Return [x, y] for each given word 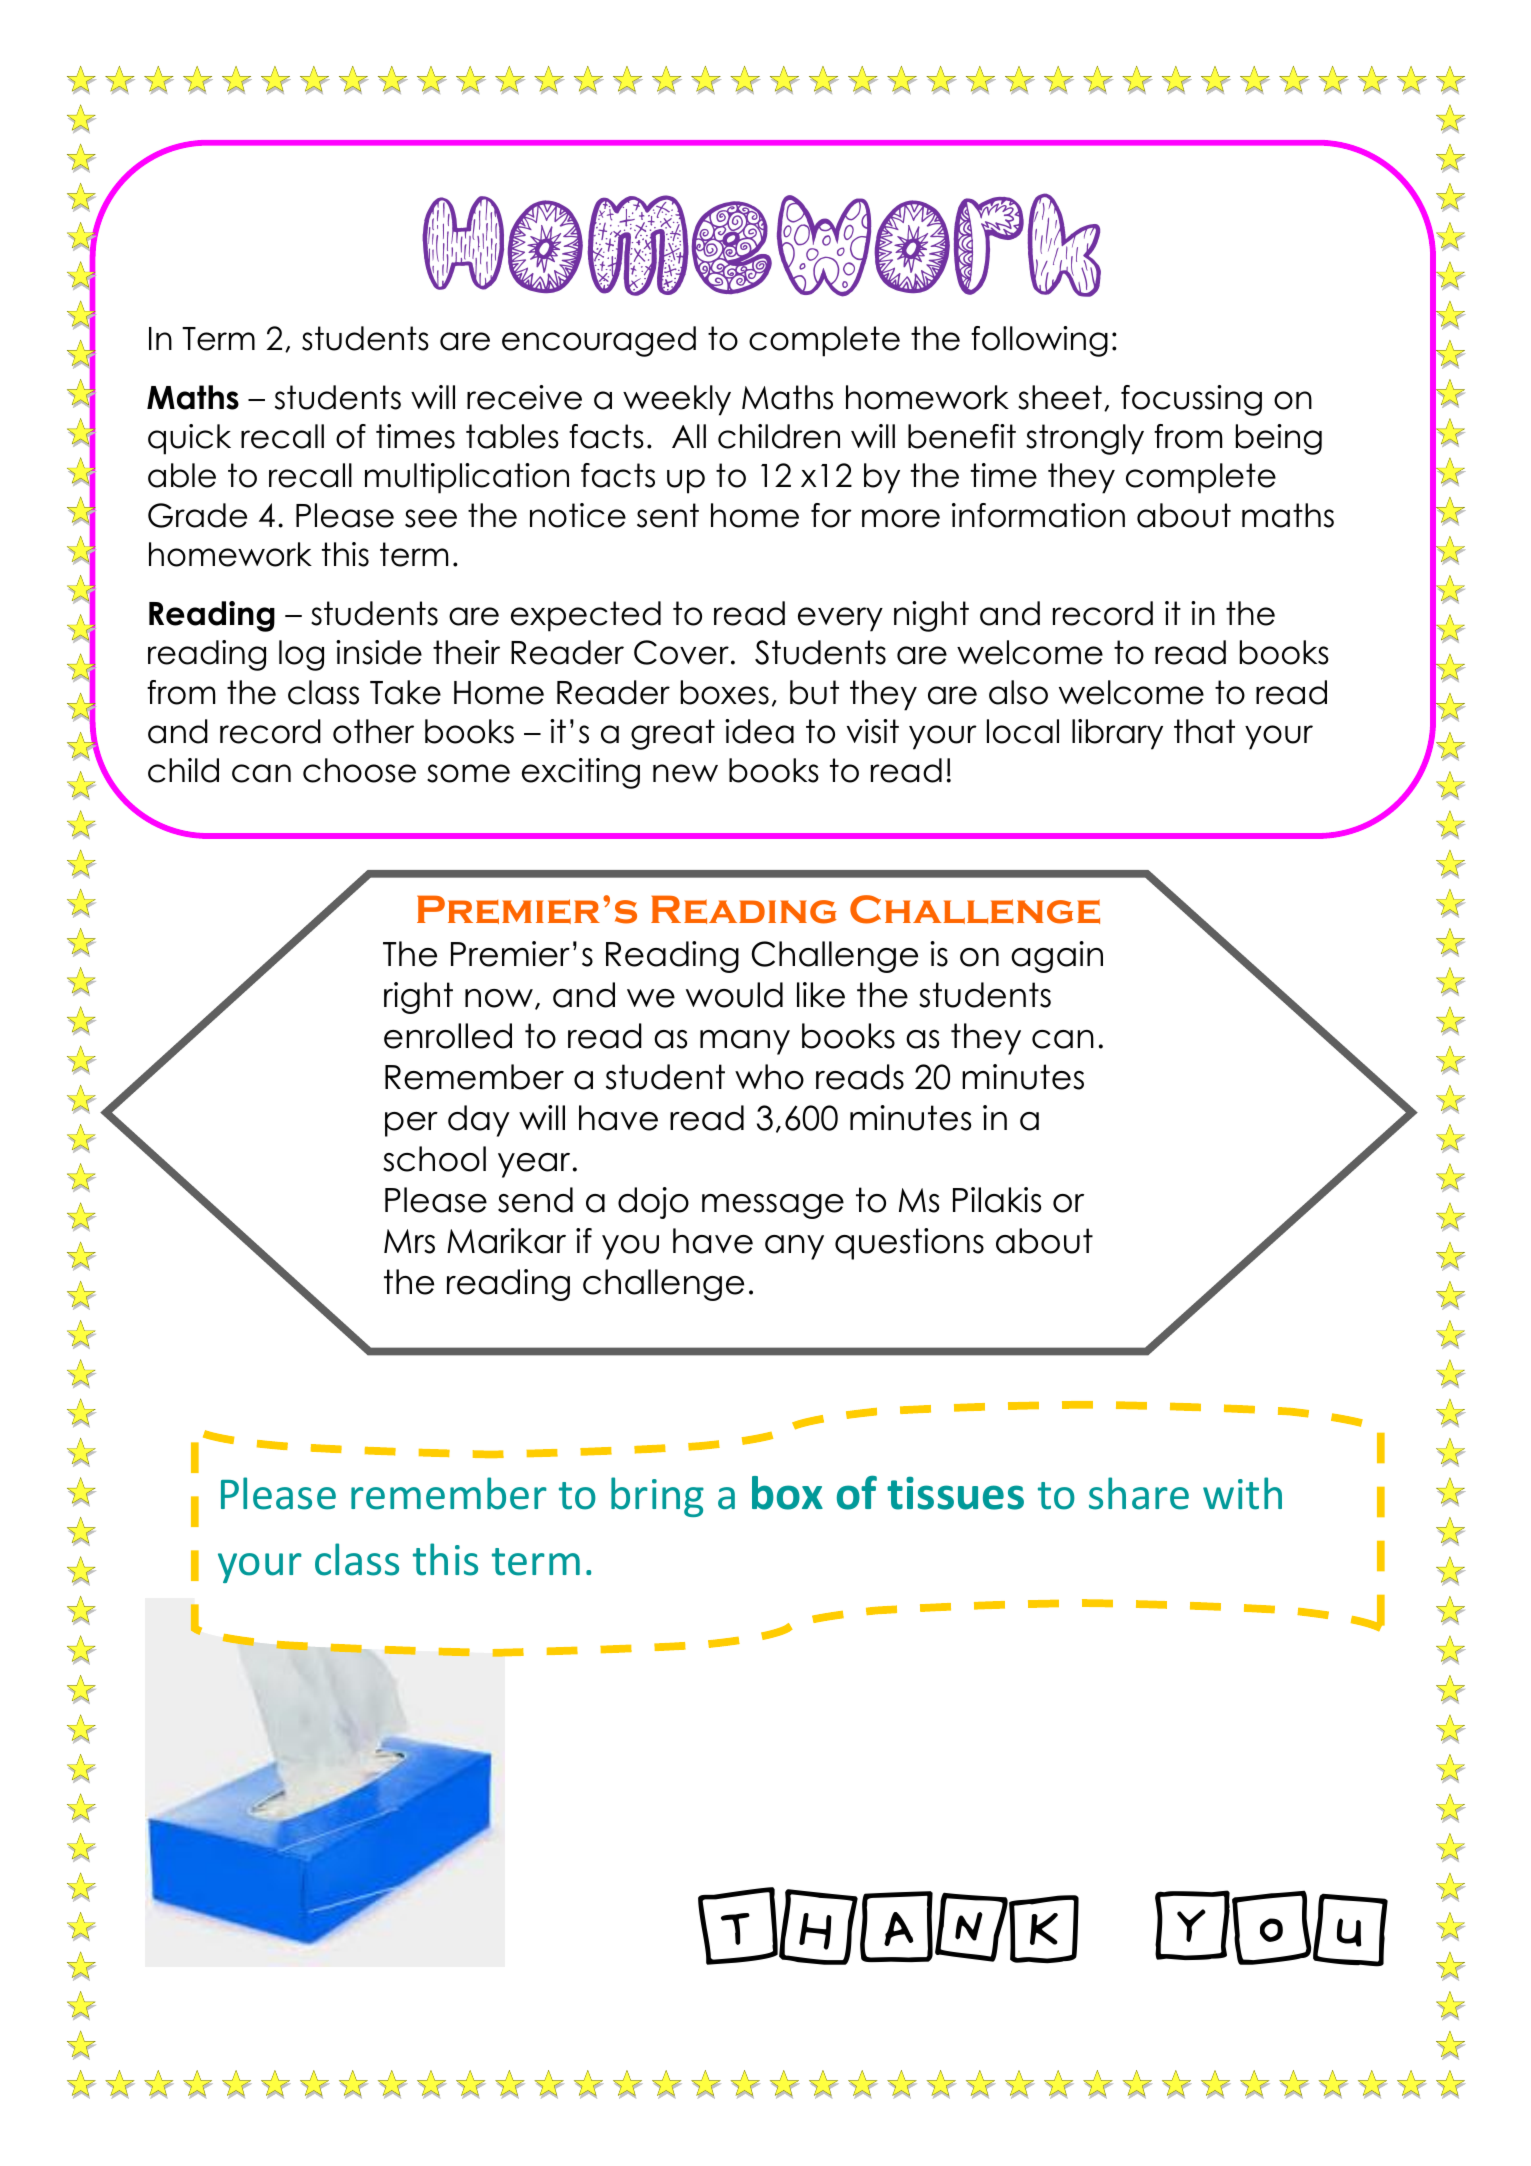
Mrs [409, 1241]
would [734, 995]
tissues [955, 1493]
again [1057, 957]
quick [189, 439]
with [1242, 1493]
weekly [677, 400]
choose [359, 770]
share [1139, 1493]
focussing [1191, 400]
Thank [888, 1926]
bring [657, 1497]
